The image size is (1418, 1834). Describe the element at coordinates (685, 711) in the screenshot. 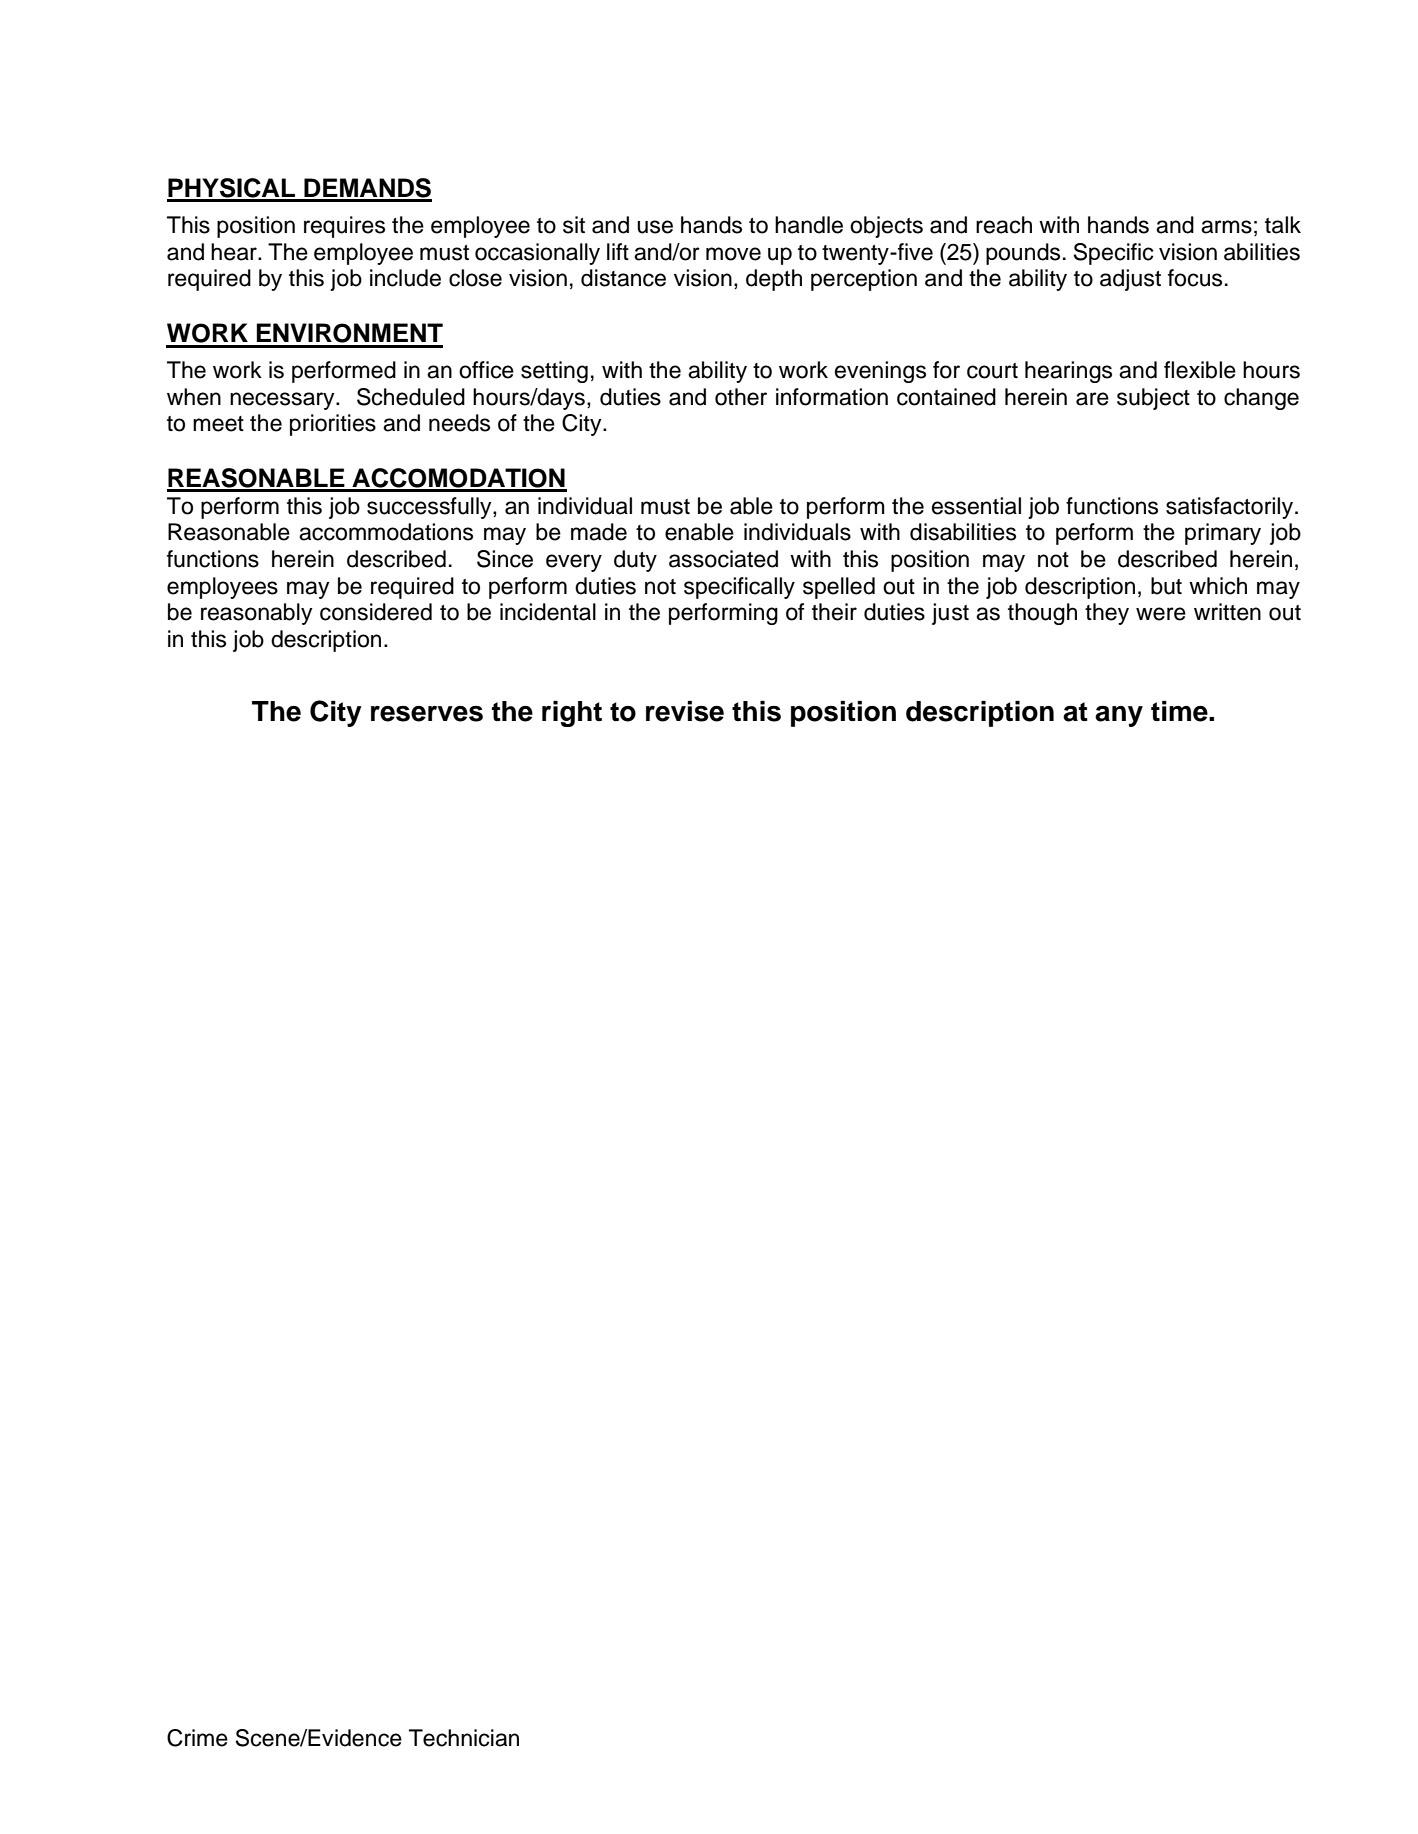

I see `revise` at that location.
